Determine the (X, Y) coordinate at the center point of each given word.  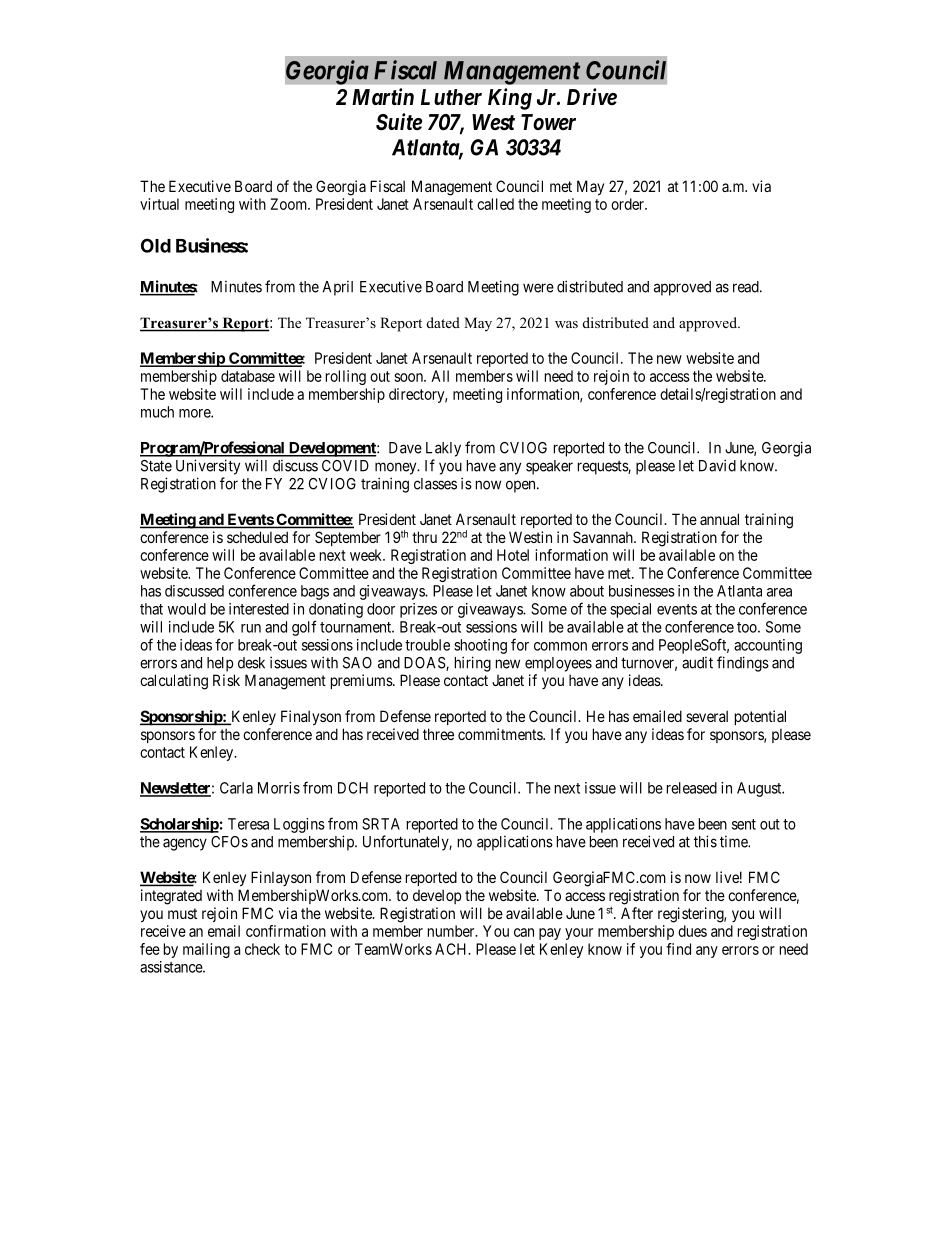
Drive (592, 97)
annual (719, 519)
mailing (206, 950)
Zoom (290, 204)
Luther (451, 97)
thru (424, 537)
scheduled (257, 537)
